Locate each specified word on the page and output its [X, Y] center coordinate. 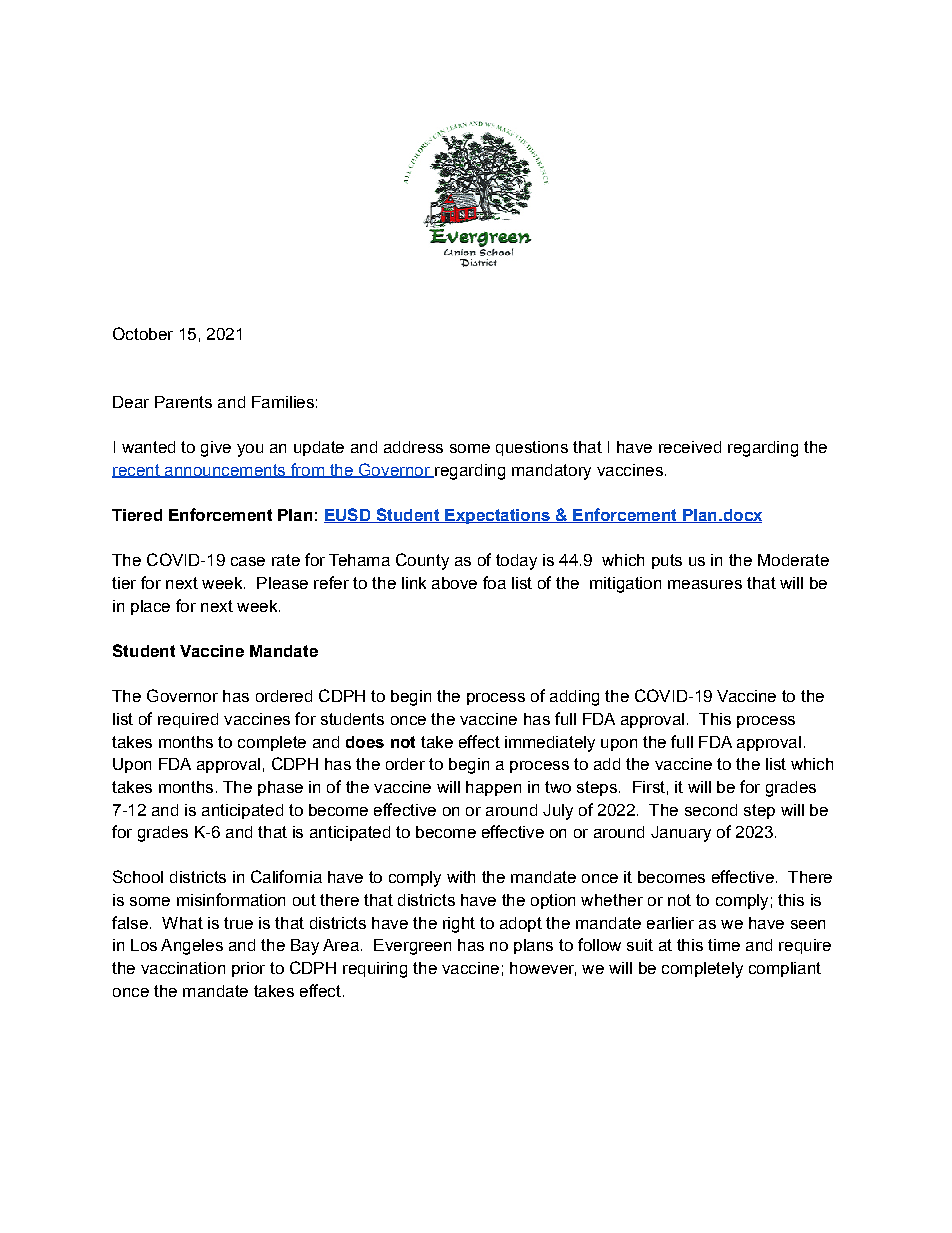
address [413, 447]
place [150, 607]
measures [705, 584]
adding [574, 698]
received [690, 447]
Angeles [192, 947]
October [143, 333]
